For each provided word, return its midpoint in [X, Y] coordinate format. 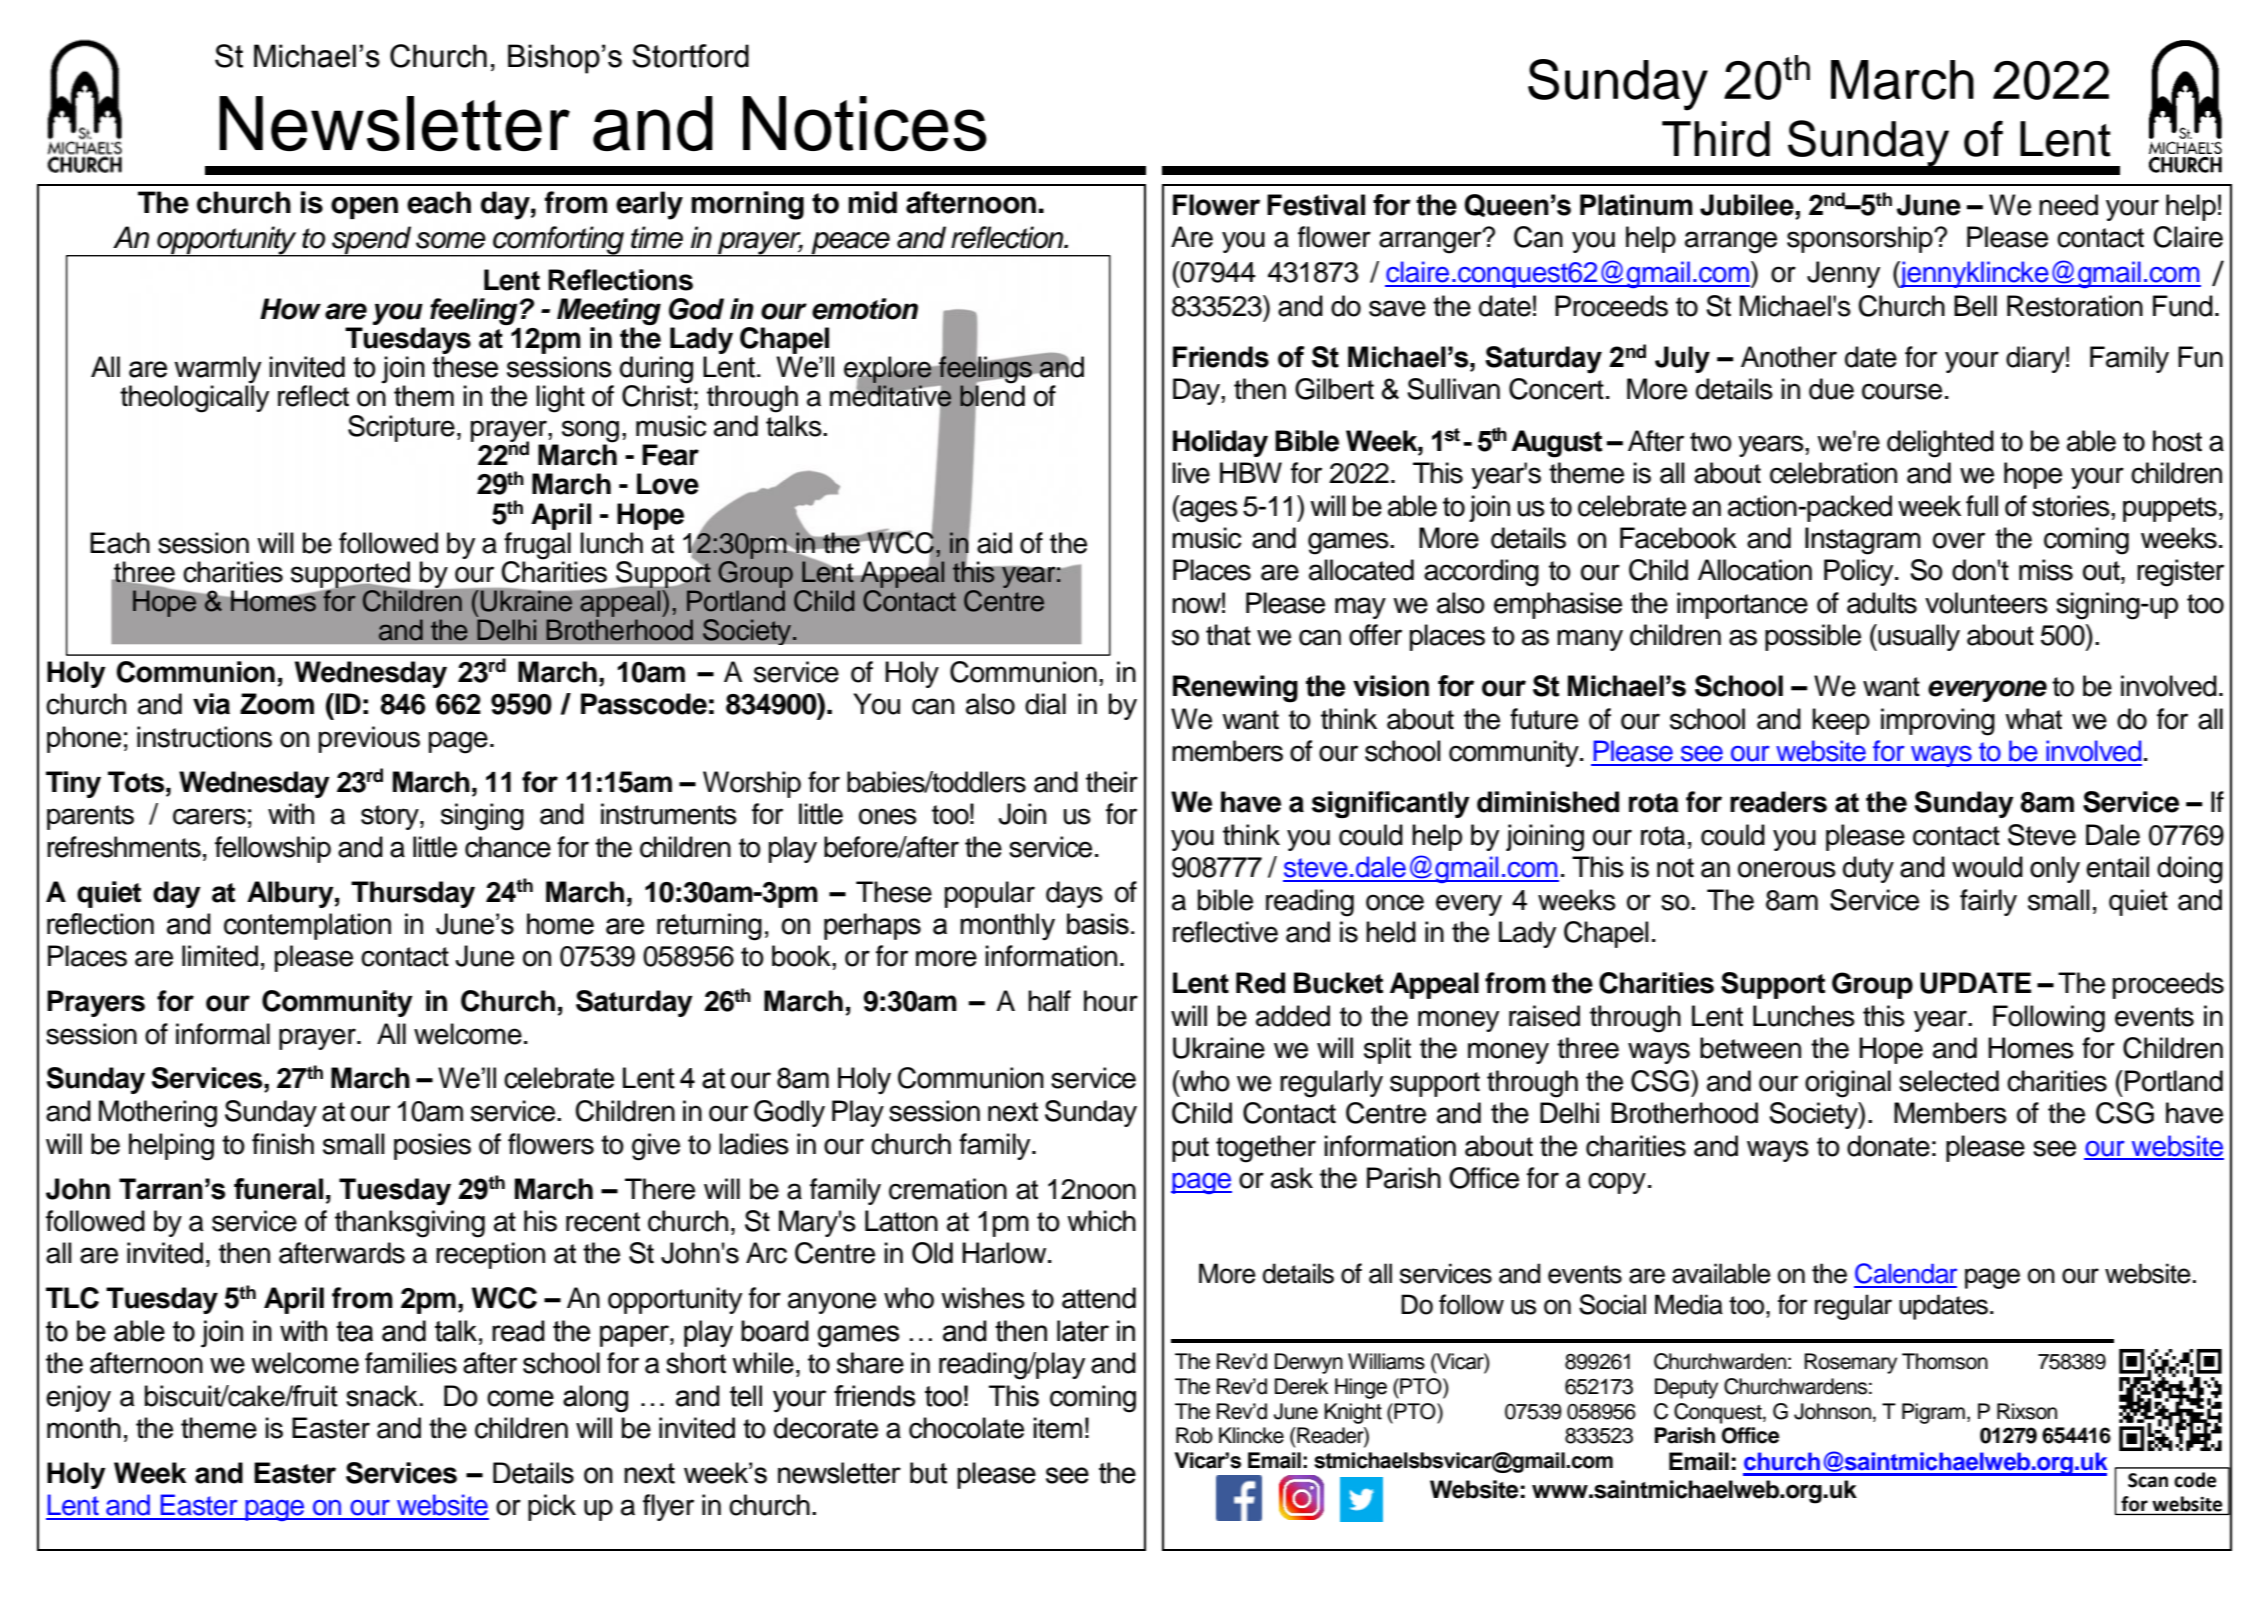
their [1112, 782]
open [364, 208]
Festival [1316, 205]
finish [283, 1144]
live [1191, 473]
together [1266, 1149]
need [2068, 205]
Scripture [401, 428]
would [1987, 867]
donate [1888, 1146]
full [1982, 506]
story [391, 817]
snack [383, 1396]
